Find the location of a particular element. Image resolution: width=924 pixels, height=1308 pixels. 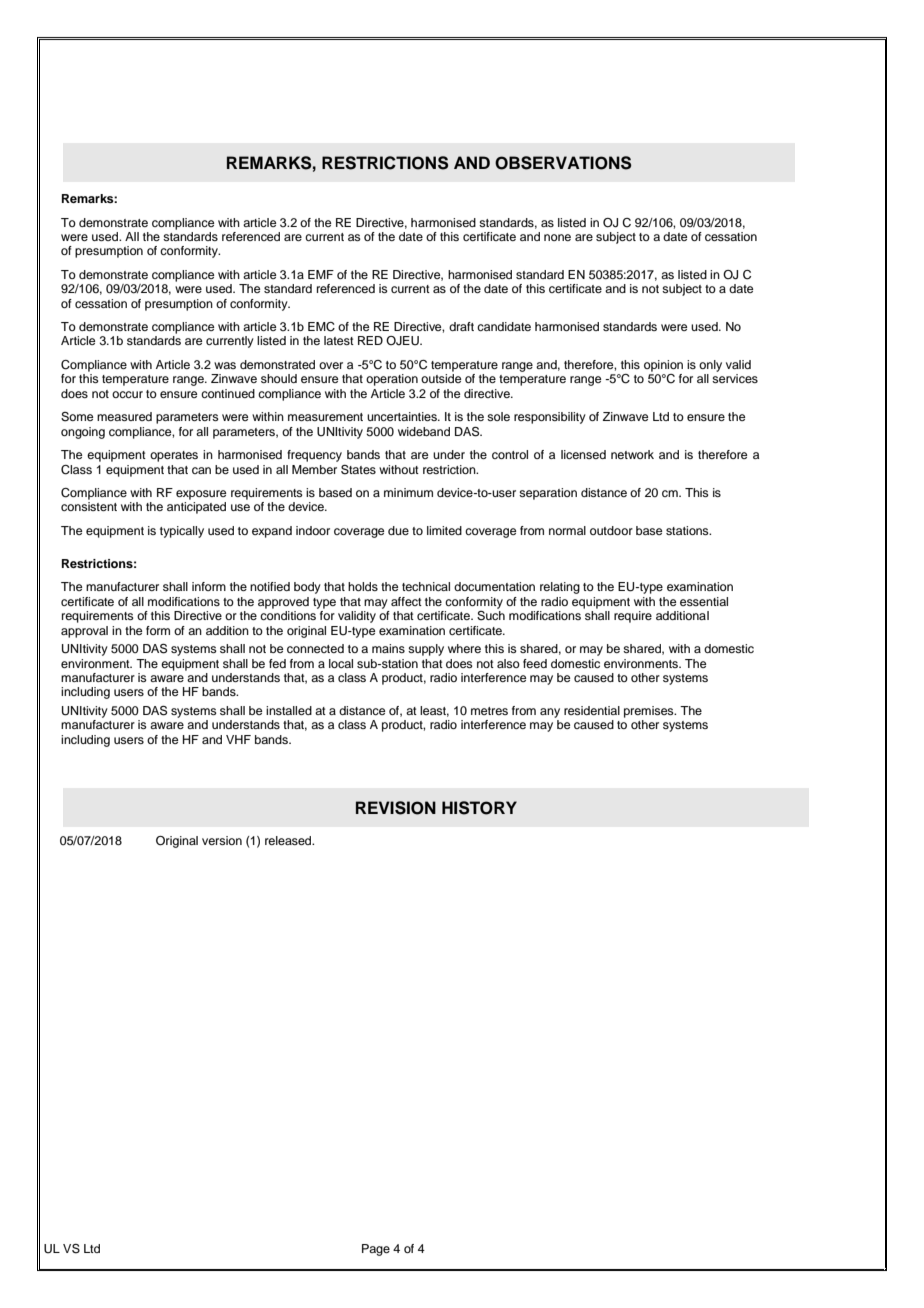

EMF is located at coordinates (321, 274).
